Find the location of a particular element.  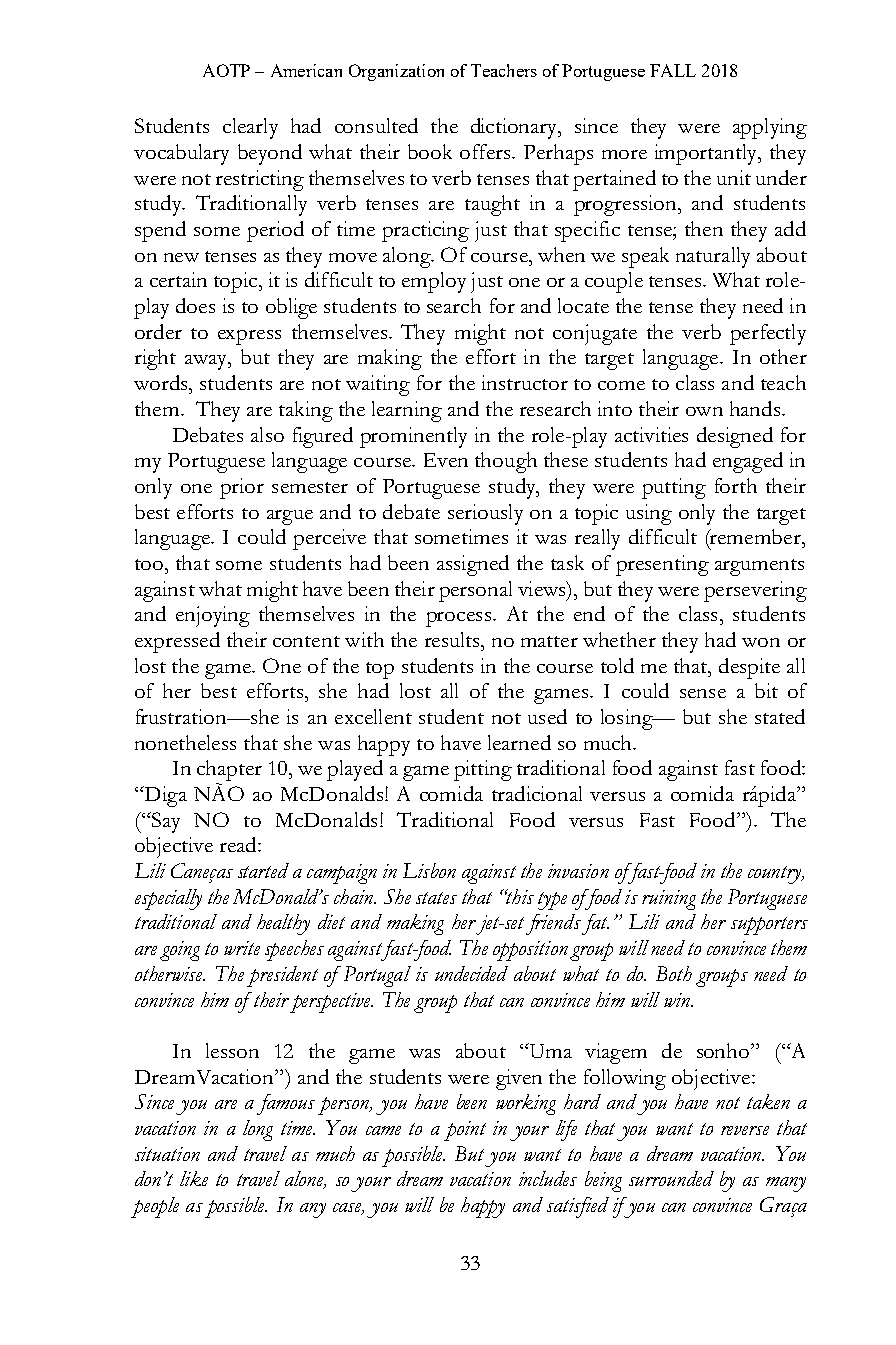

like is located at coordinates (194, 1178).
